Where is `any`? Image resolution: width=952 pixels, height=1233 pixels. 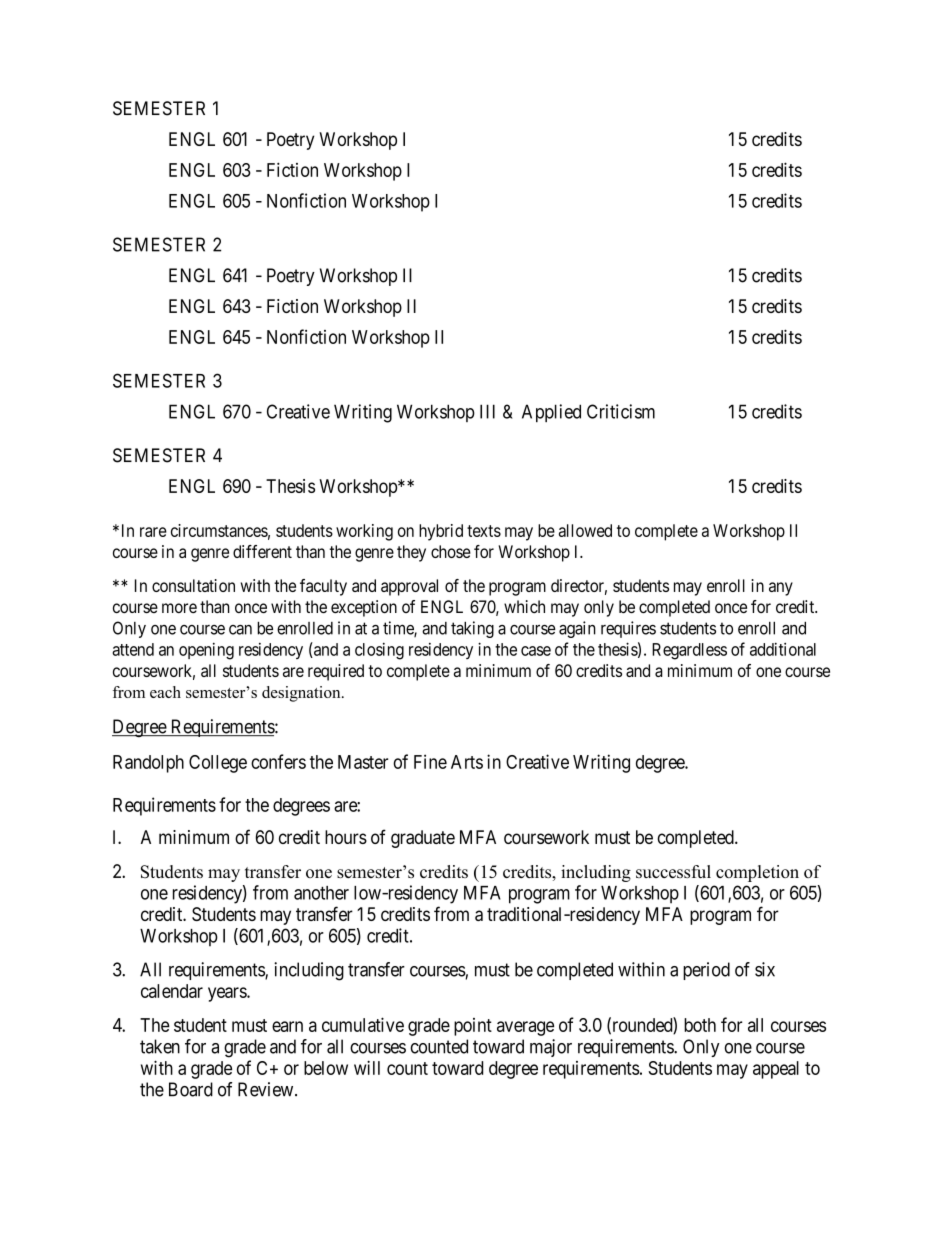
any is located at coordinates (781, 589).
